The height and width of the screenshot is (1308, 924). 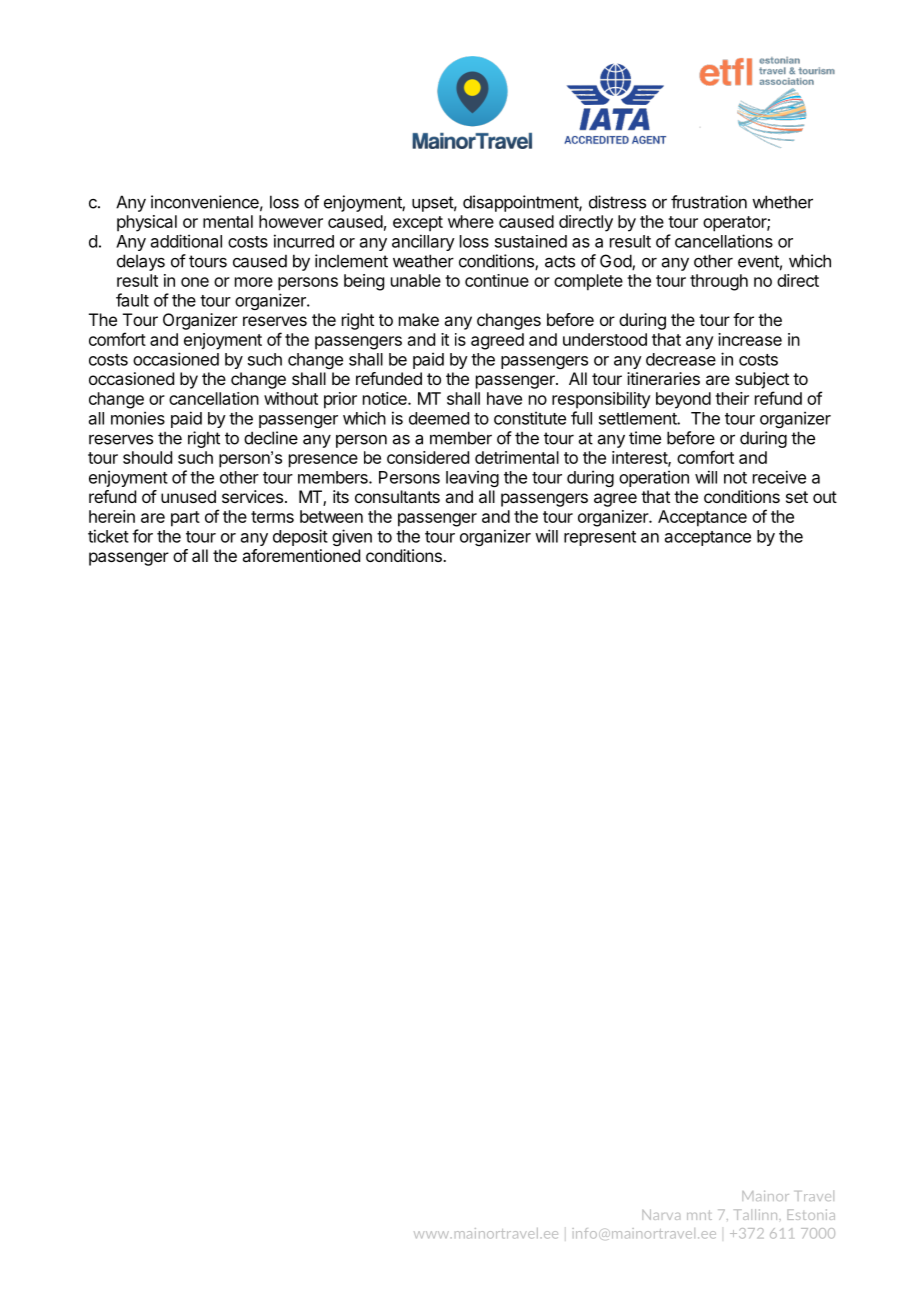 I want to click on frustration, so click(x=709, y=202).
